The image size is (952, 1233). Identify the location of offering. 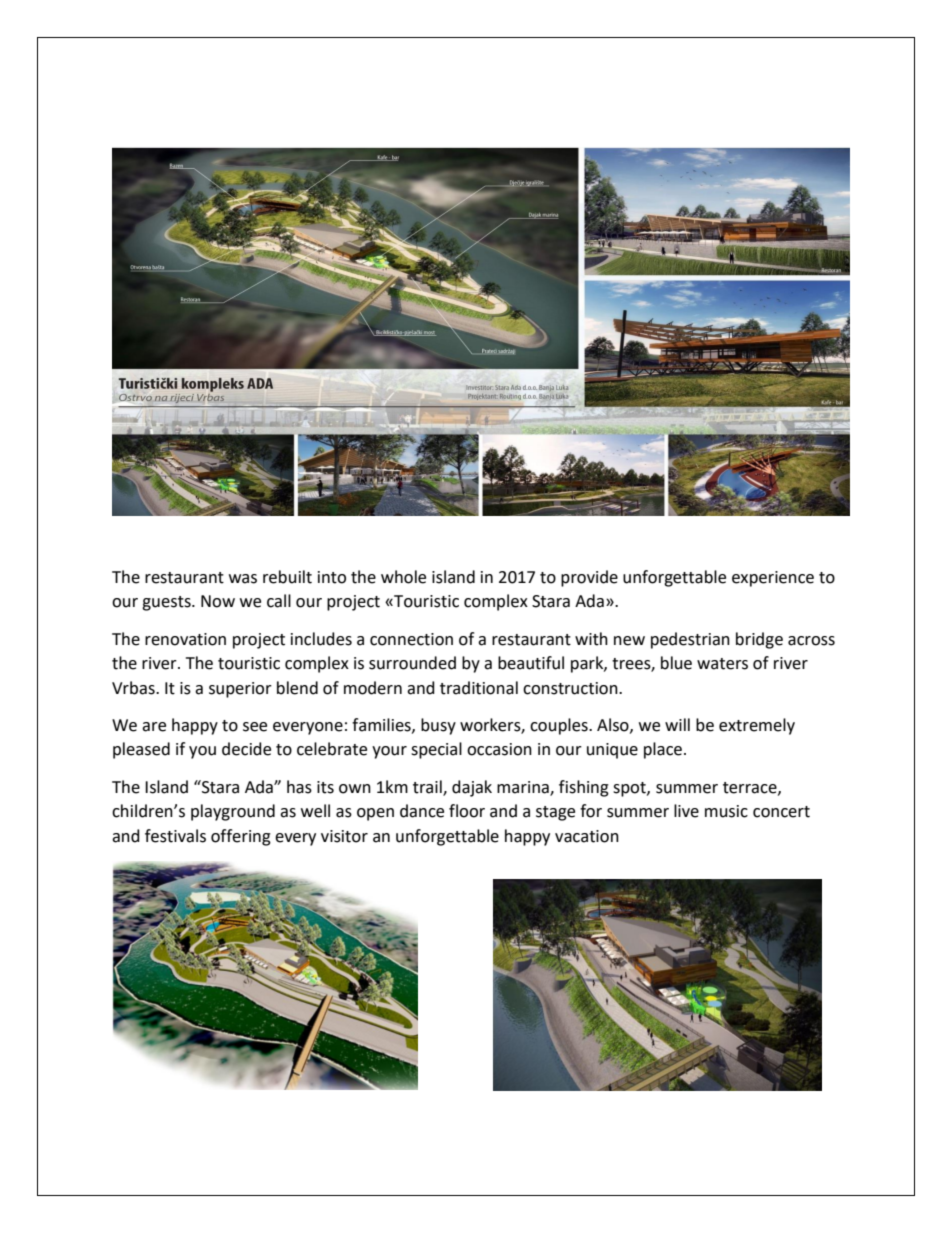
(241, 837).
